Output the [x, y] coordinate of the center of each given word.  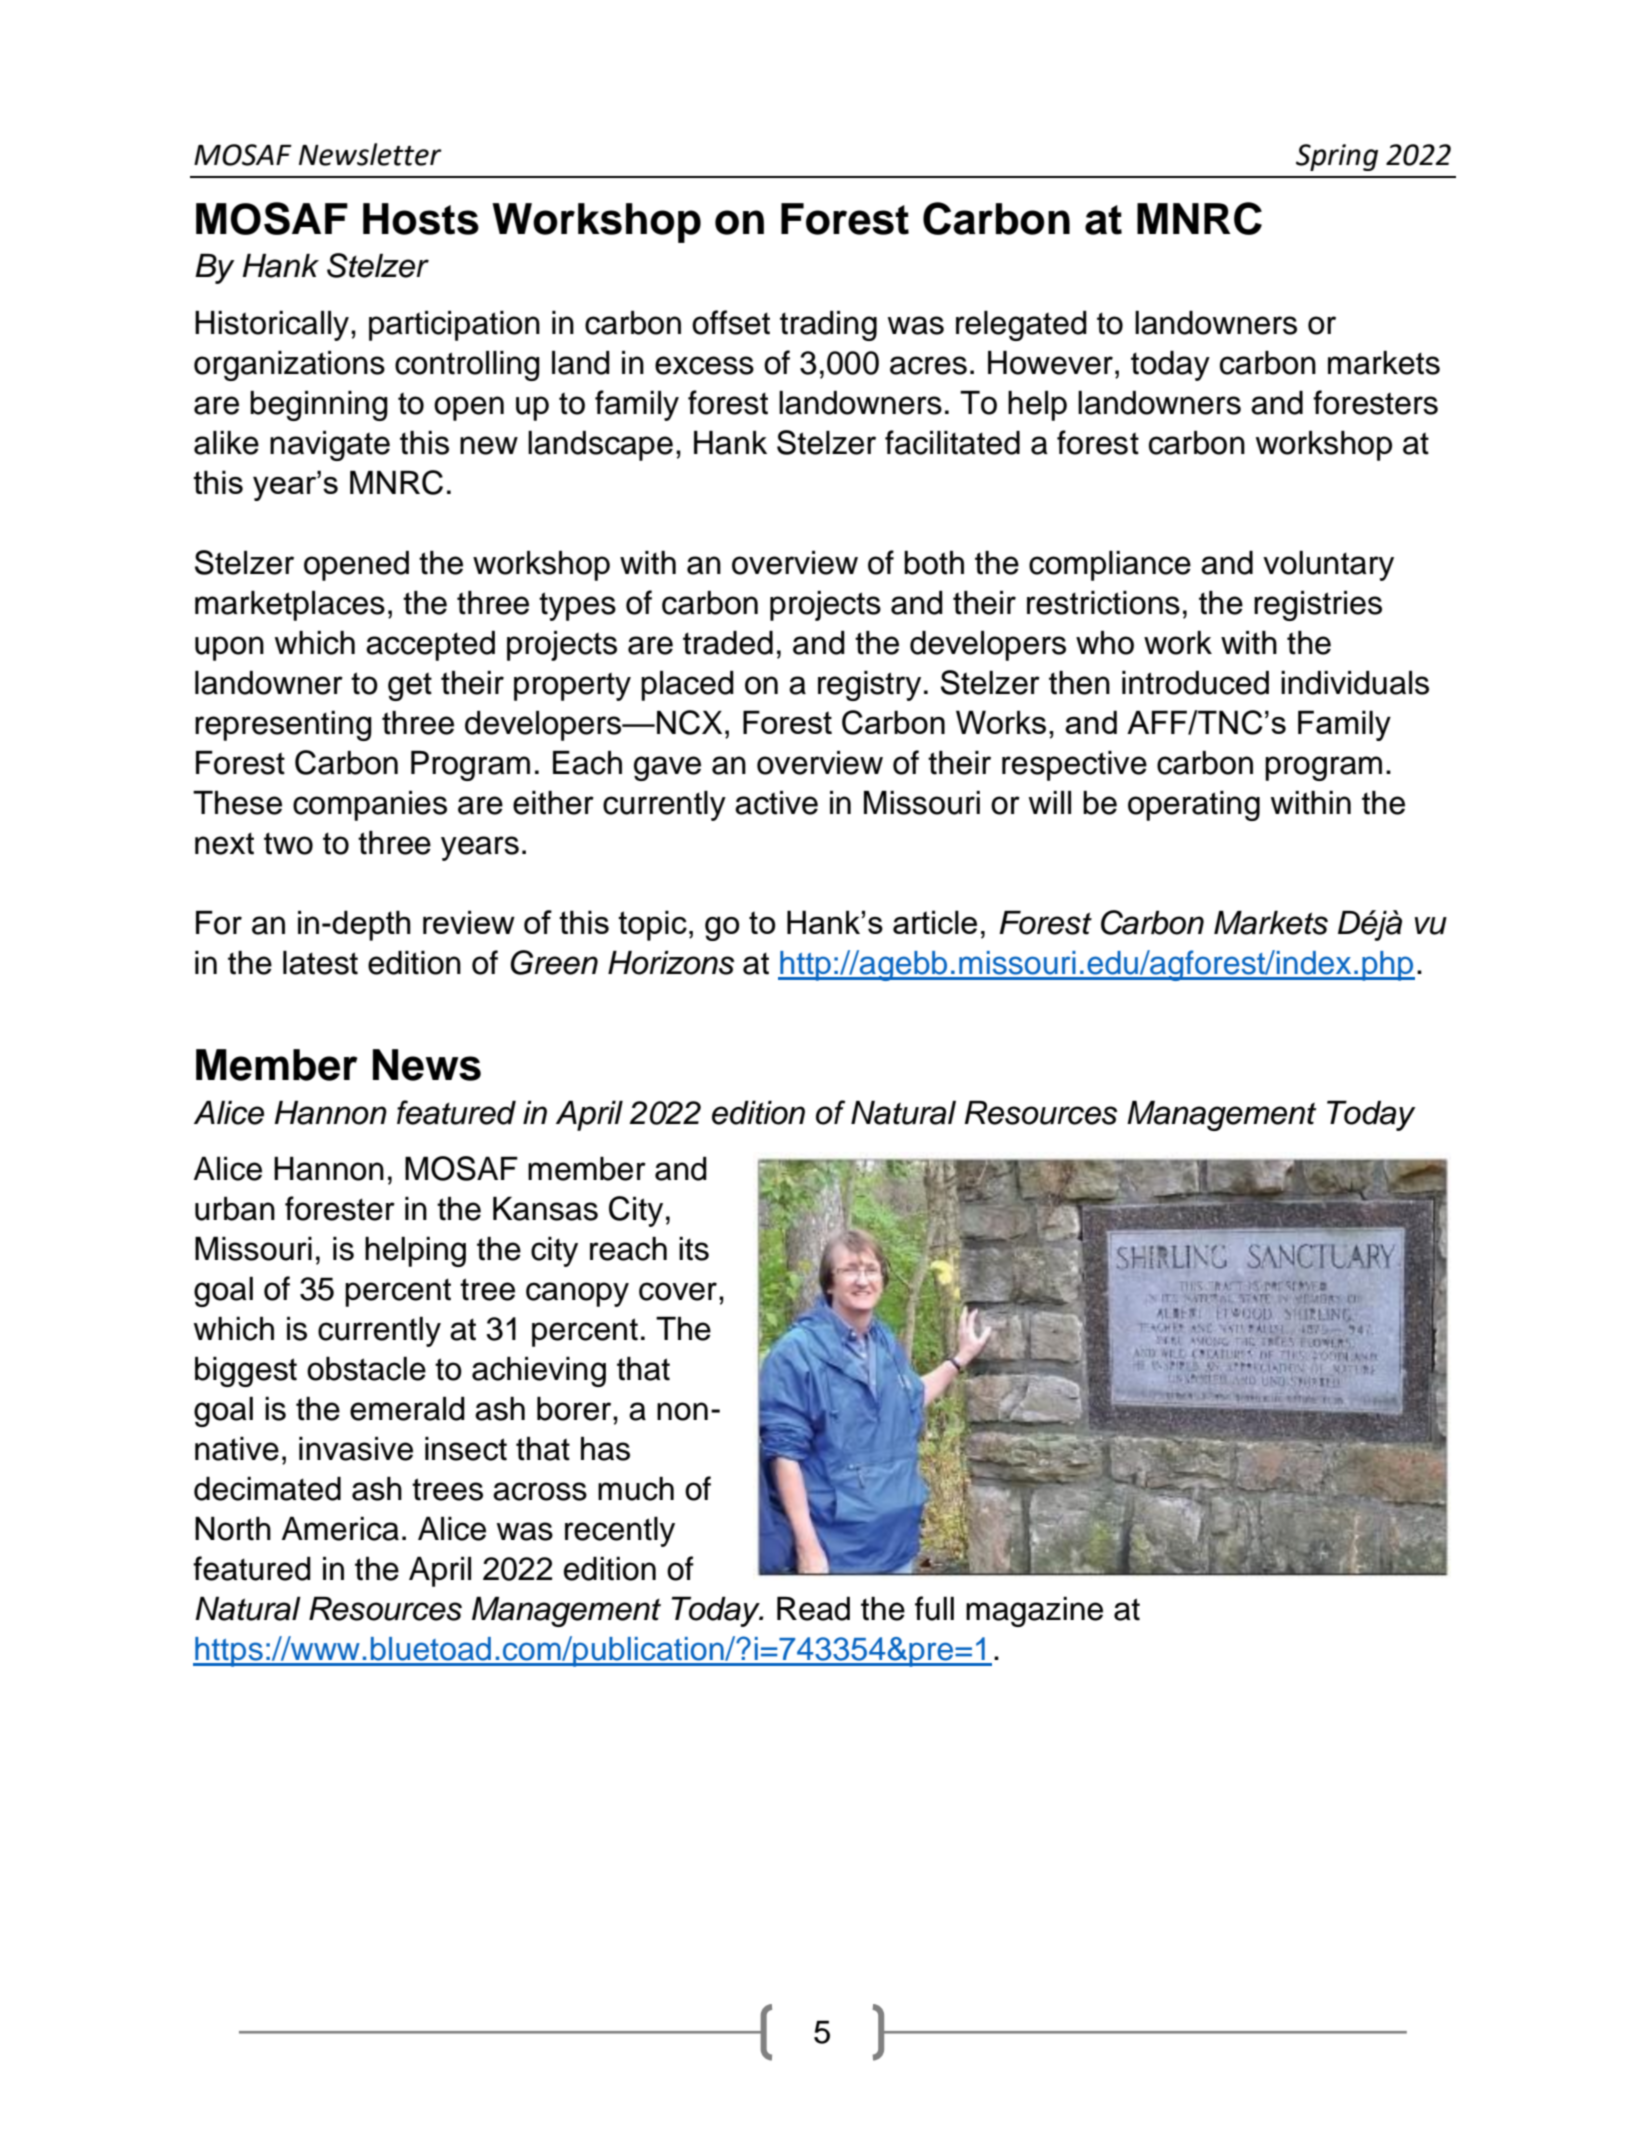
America [340, 1529]
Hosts [421, 219]
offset [731, 322]
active [776, 803]
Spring [1337, 157]
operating [1194, 806]
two [288, 843]
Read [813, 1609]
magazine [1034, 1612]
